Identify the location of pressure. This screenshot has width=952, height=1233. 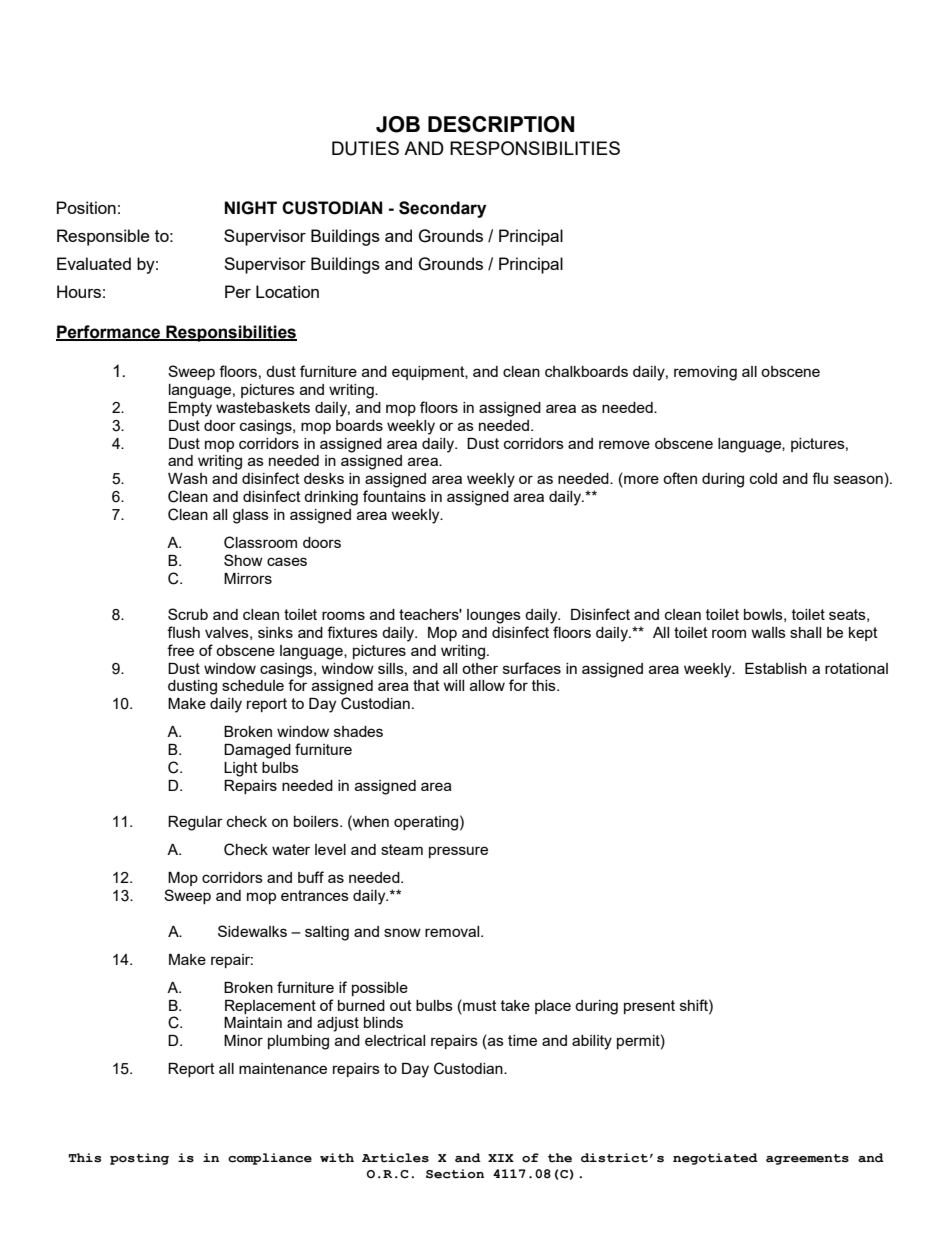
(458, 852).
